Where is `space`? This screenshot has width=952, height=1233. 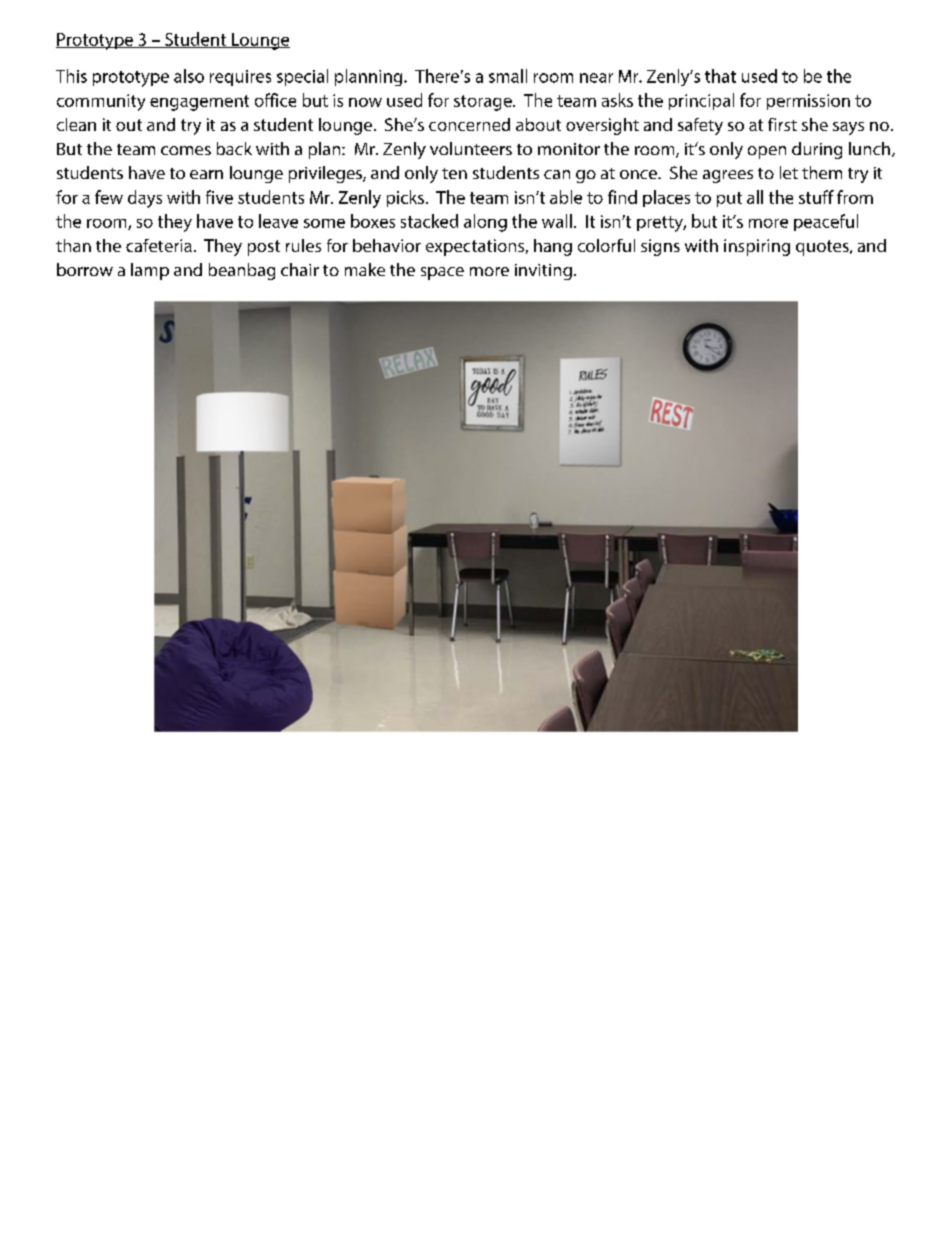 space is located at coordinates (442, 273).
